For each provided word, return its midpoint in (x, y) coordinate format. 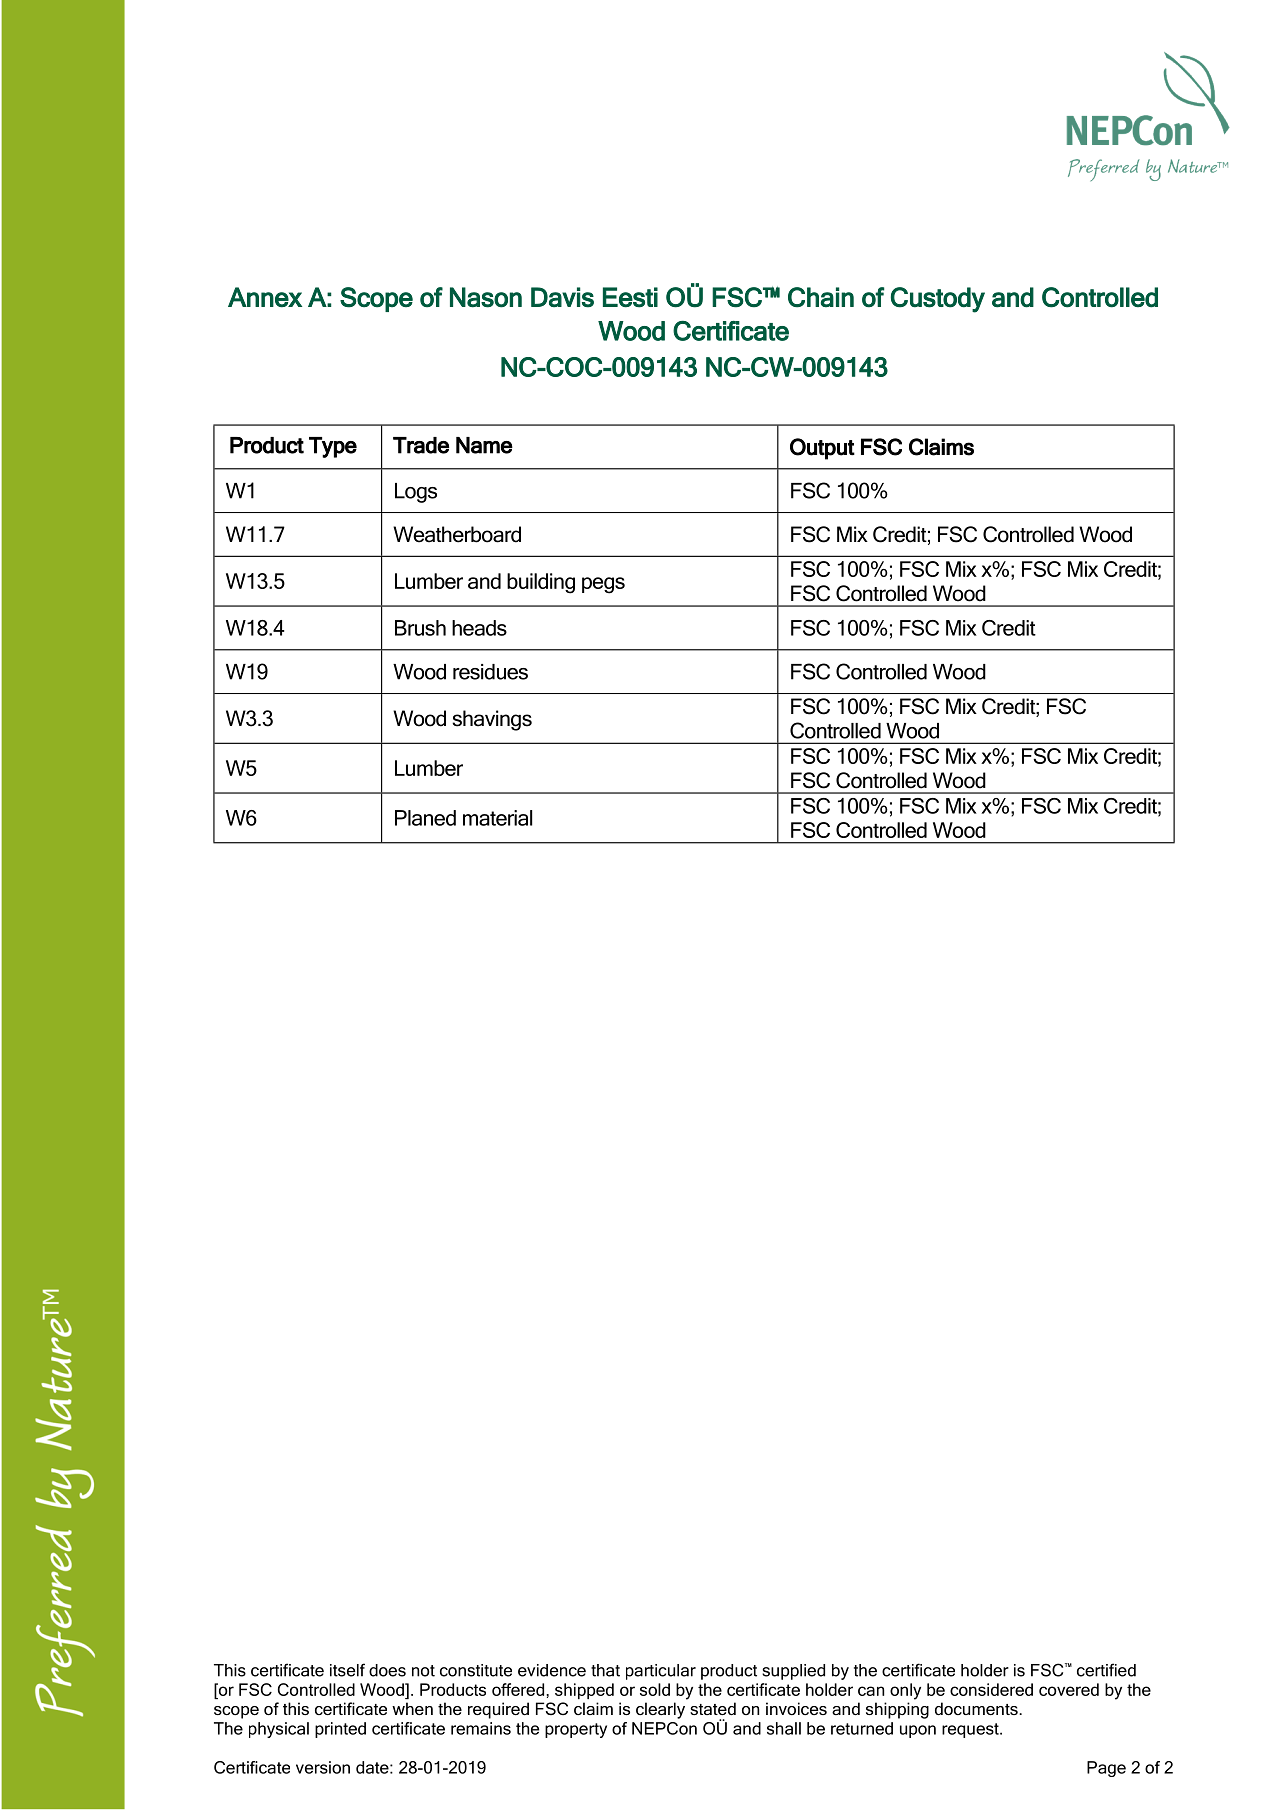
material (497, 818)
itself (347, 1670)
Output (822, 449)
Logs (416, 493)
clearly (660, 1710)
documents (977, 1708)
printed (340, 1730)
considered (991, 1689)
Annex (265, 297)
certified (1106, 1670)
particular (661, 1672)
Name (484, 445)
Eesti (630, 297)
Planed (425, 818)
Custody (938, 300)
